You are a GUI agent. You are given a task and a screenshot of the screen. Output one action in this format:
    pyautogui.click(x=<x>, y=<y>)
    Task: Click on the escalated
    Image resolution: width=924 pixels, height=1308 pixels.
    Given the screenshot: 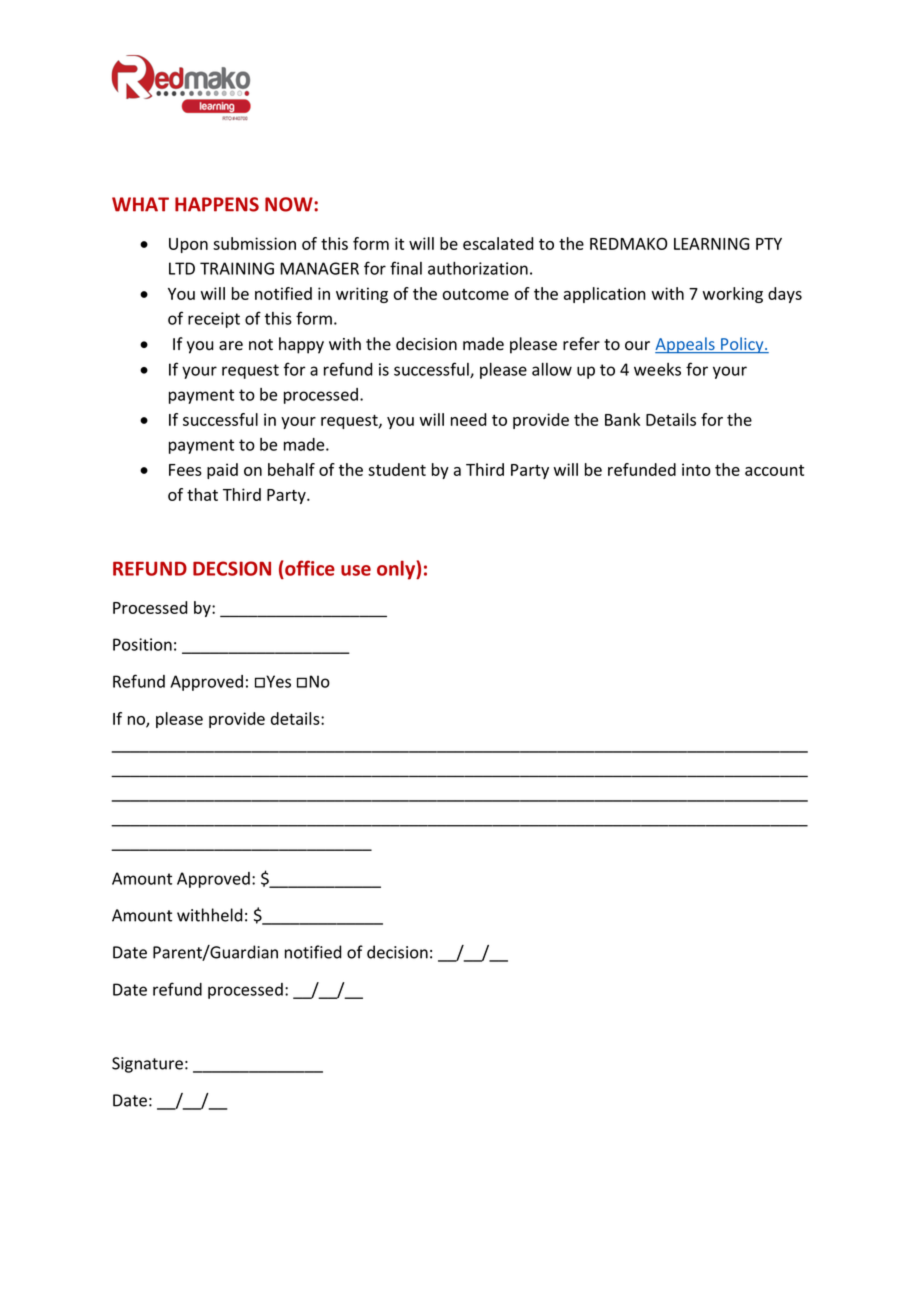 What is the action you would take?
    pyautogui.click(x=498, y=243)
